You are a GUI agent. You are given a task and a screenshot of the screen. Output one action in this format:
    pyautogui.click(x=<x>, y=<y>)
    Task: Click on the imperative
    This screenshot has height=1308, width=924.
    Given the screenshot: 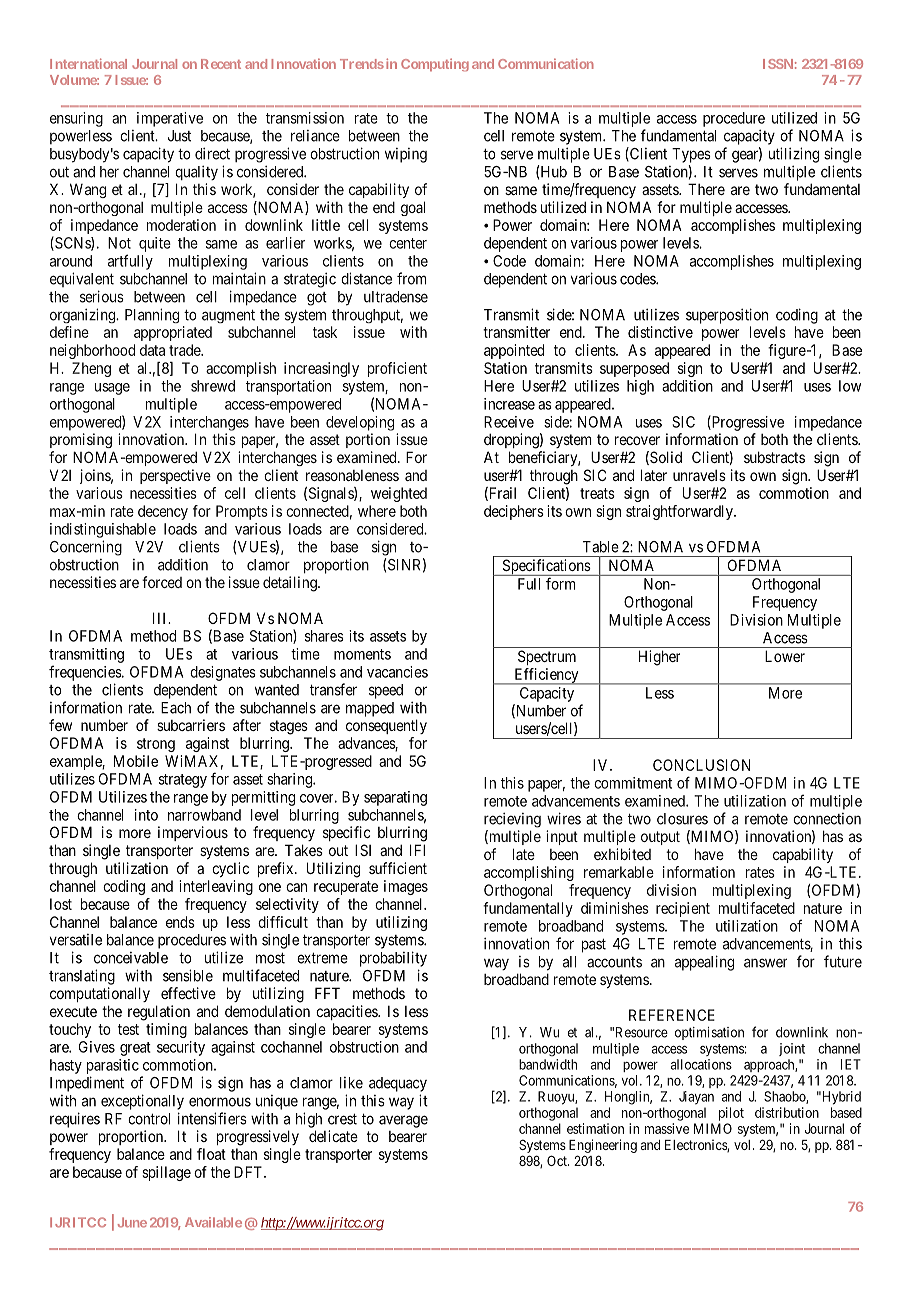 What is the action you would take?
    pyautogui.click(x=170, y=119)
